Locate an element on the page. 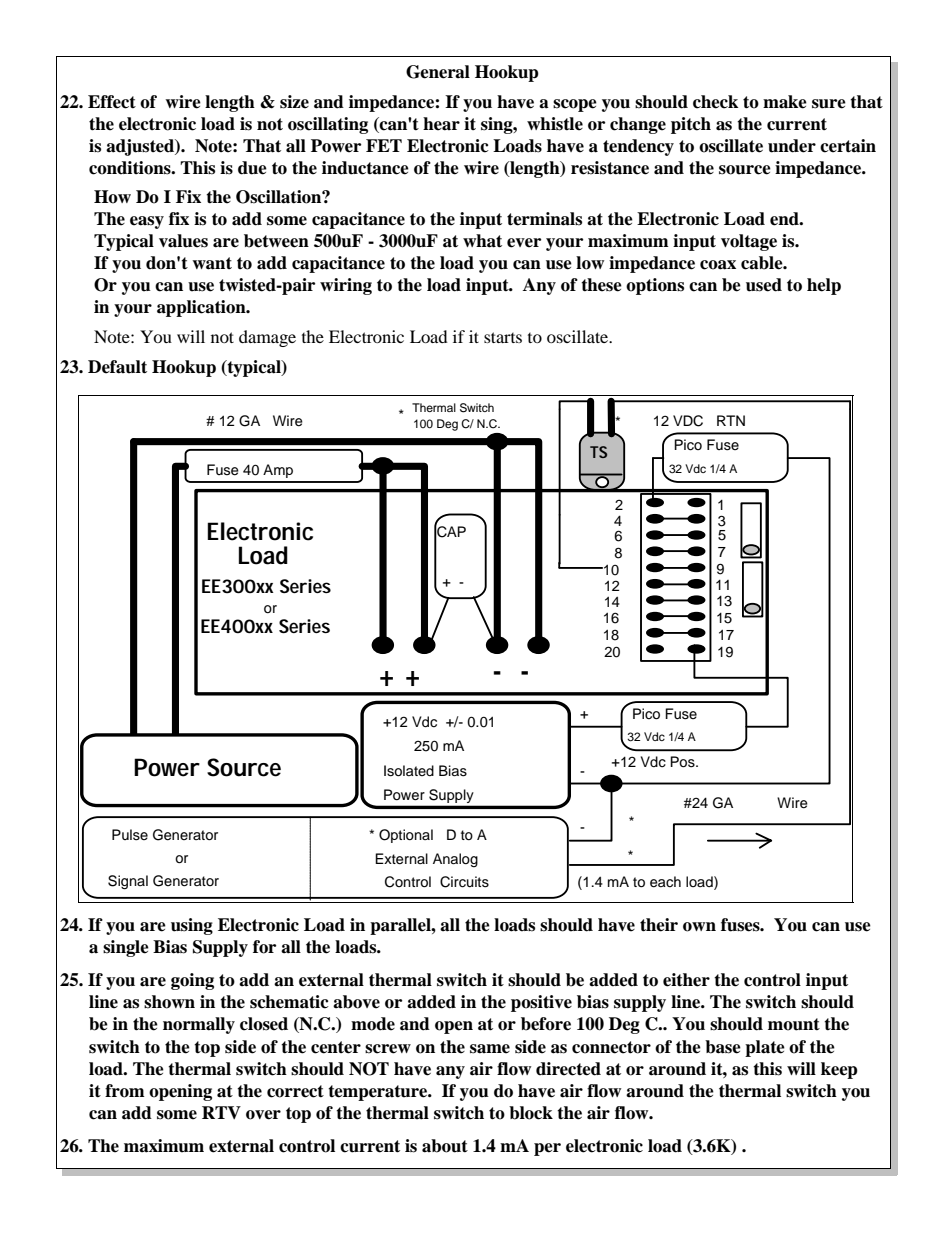 The width and height of the page is (952, 1233). hear is located at coordinates (441, 124).
